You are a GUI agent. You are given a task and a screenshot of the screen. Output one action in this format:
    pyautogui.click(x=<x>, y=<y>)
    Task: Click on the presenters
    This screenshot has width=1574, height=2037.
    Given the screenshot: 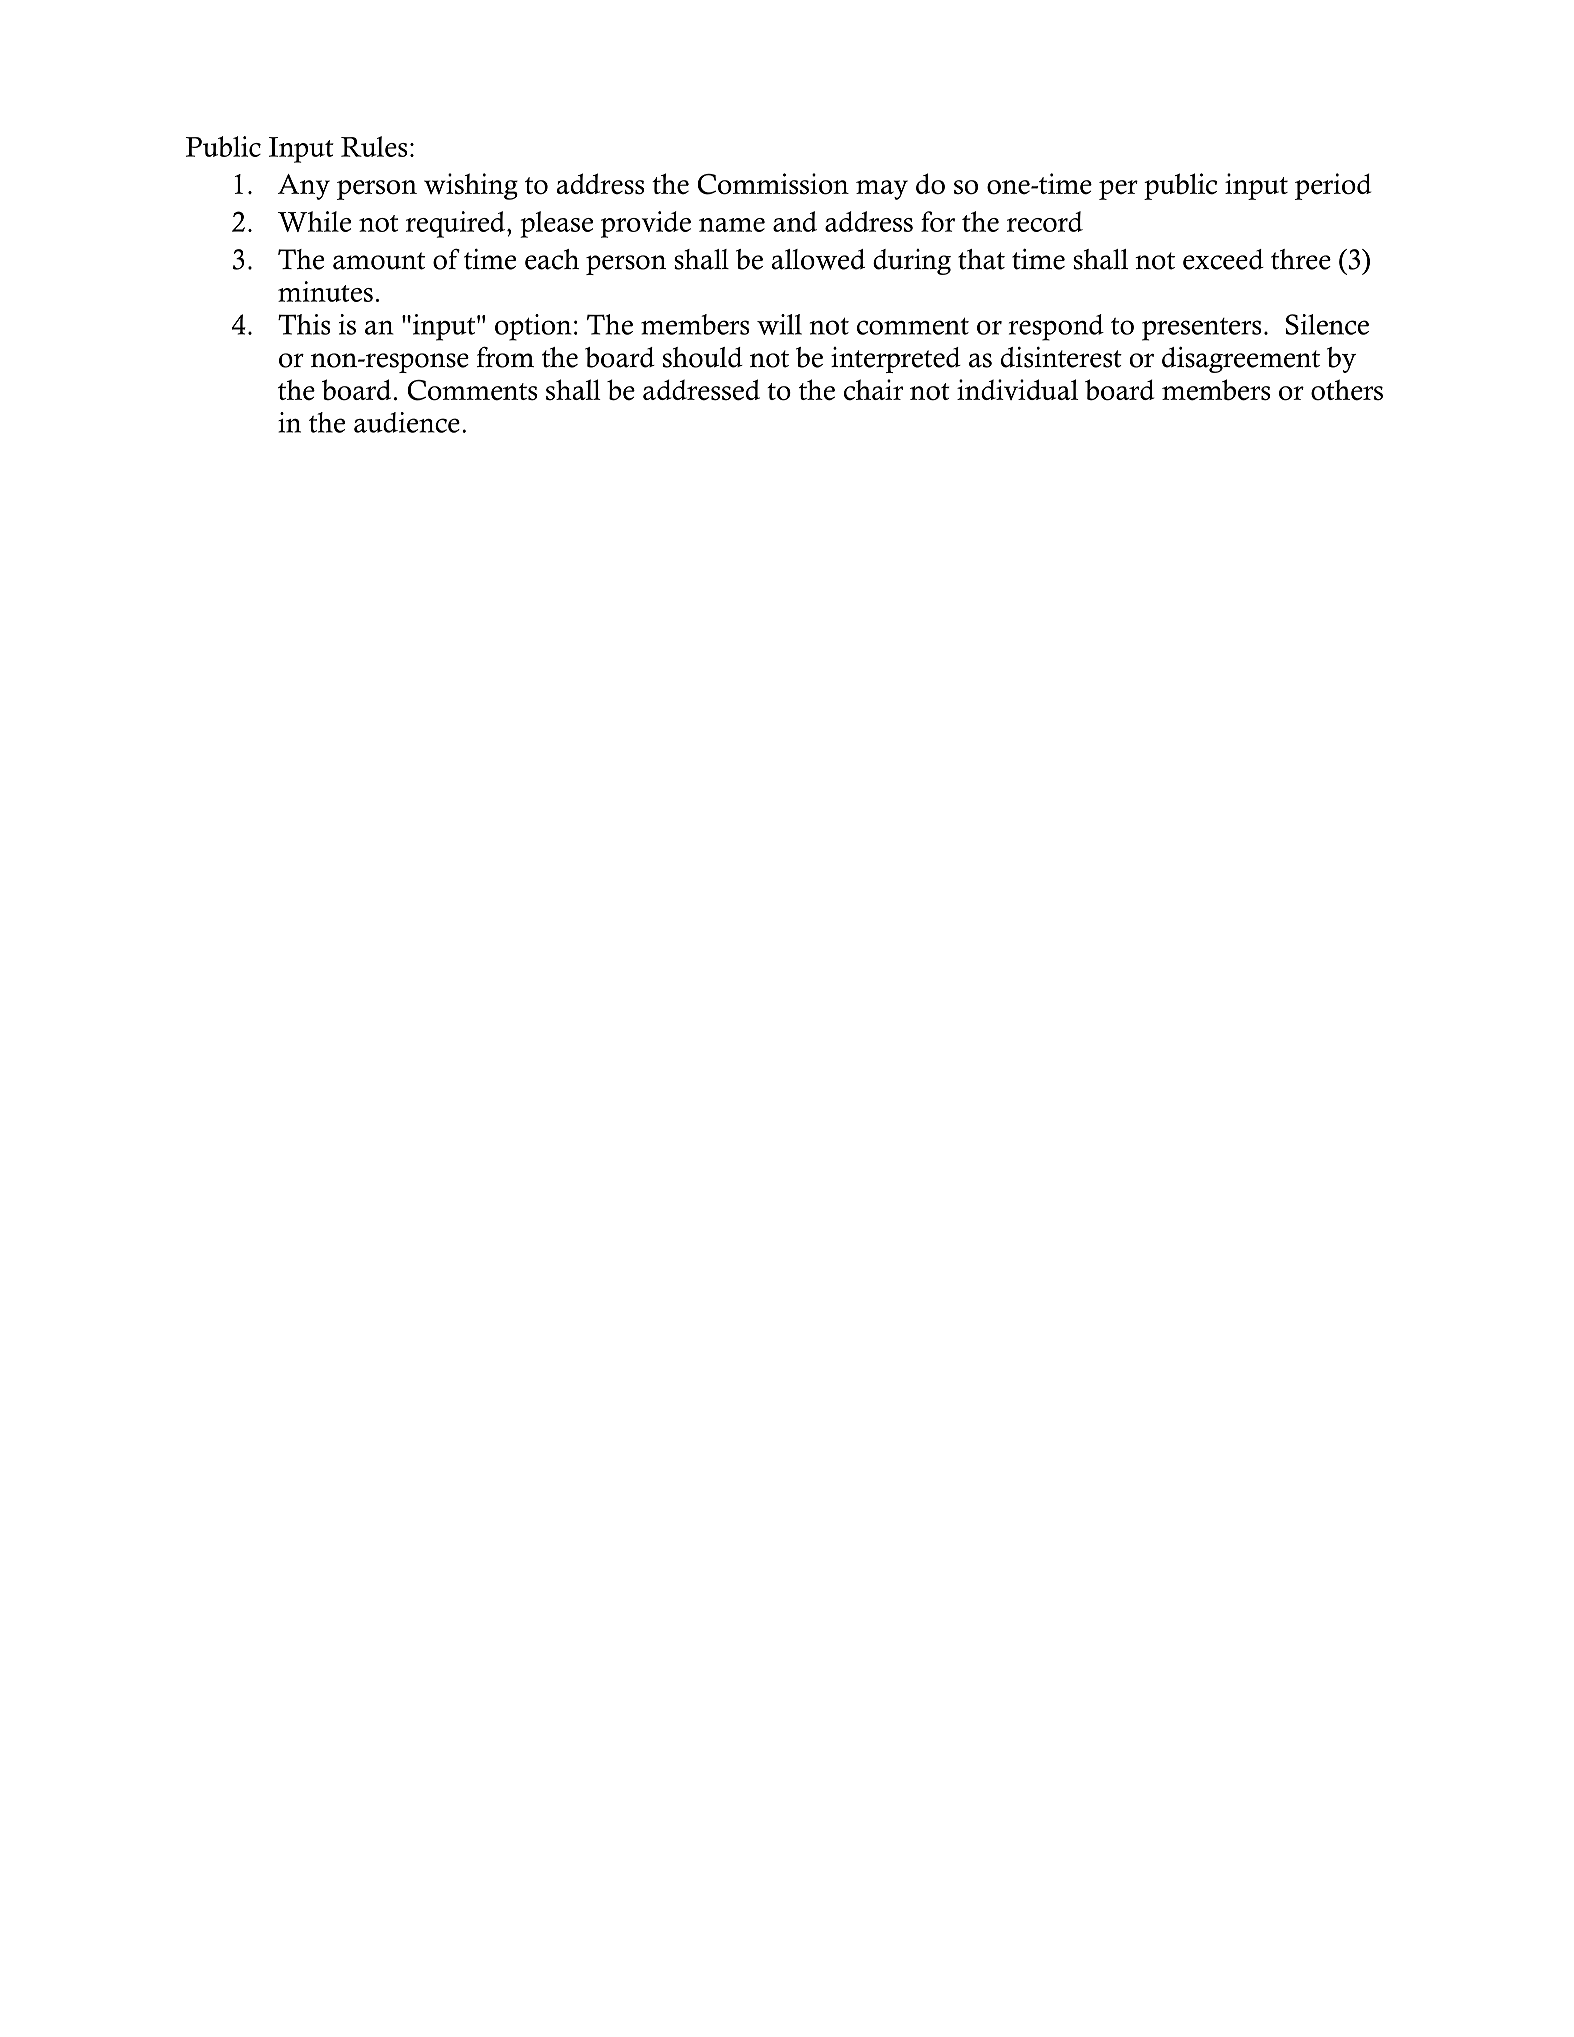 What is the action you would take?
    pyautogui.click(x=1202, y=329)
